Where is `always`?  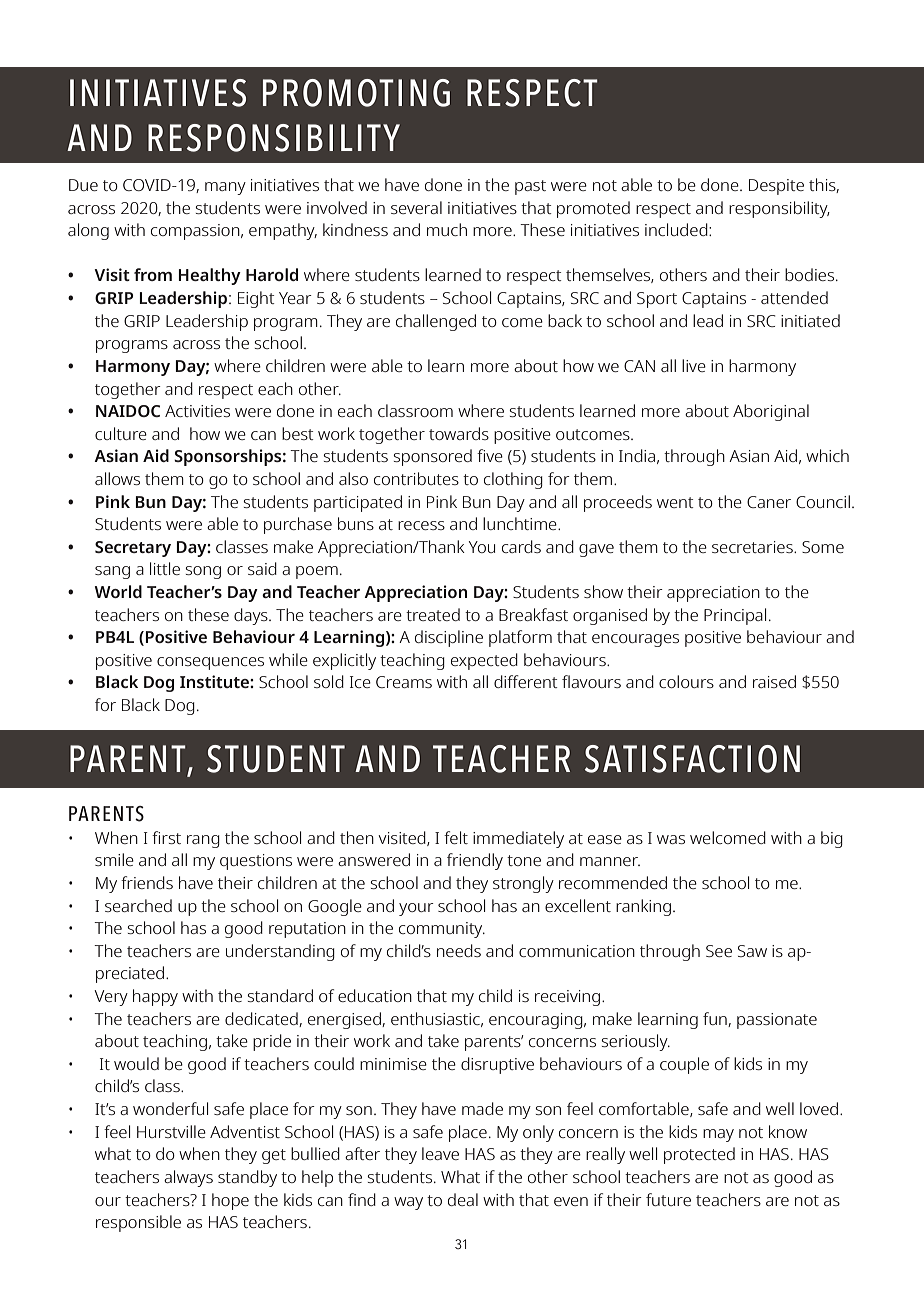
always is located at coordinates (188, 1178).
